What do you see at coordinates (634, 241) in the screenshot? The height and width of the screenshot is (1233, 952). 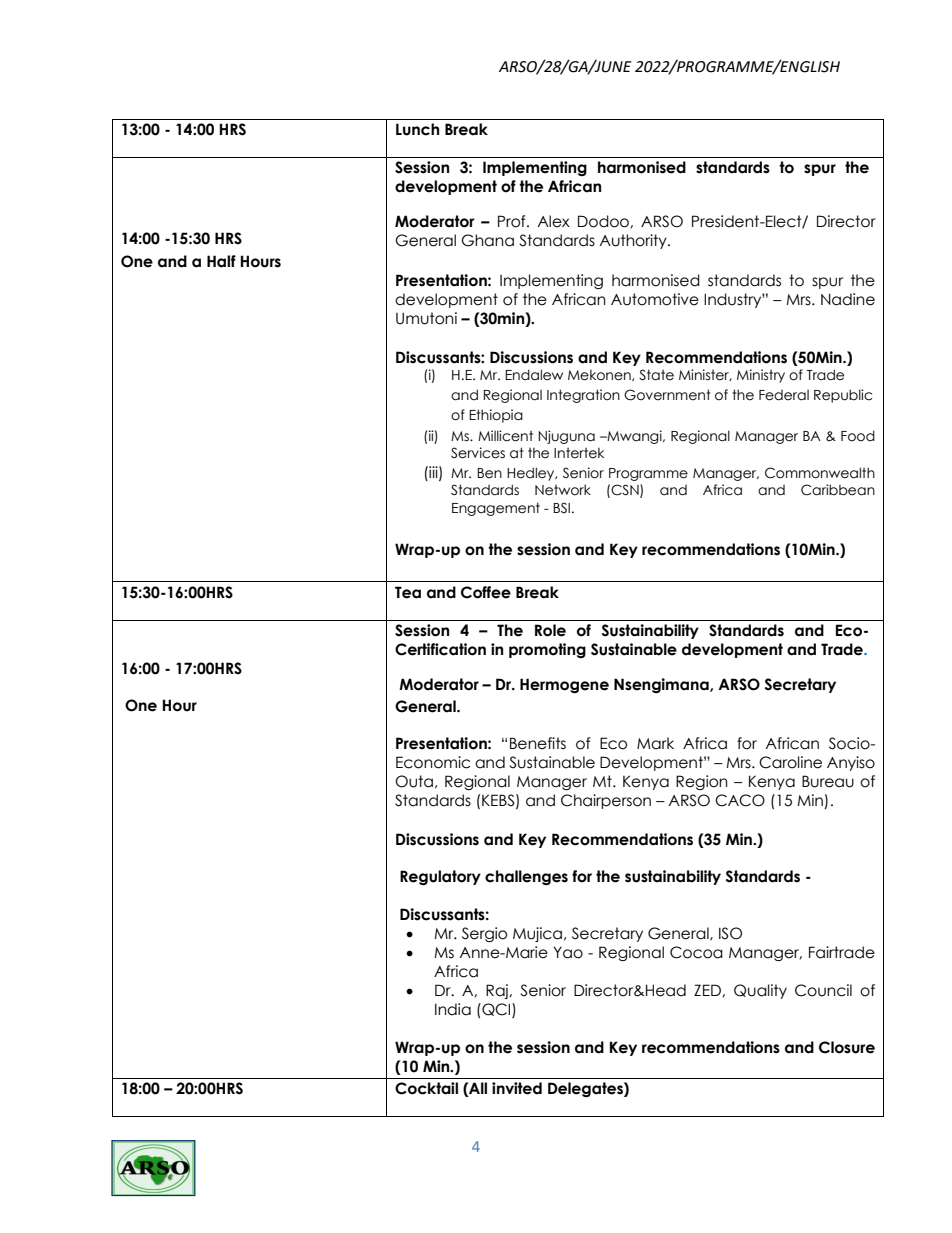 I see `Authority` at bounding box center [634, 241].
